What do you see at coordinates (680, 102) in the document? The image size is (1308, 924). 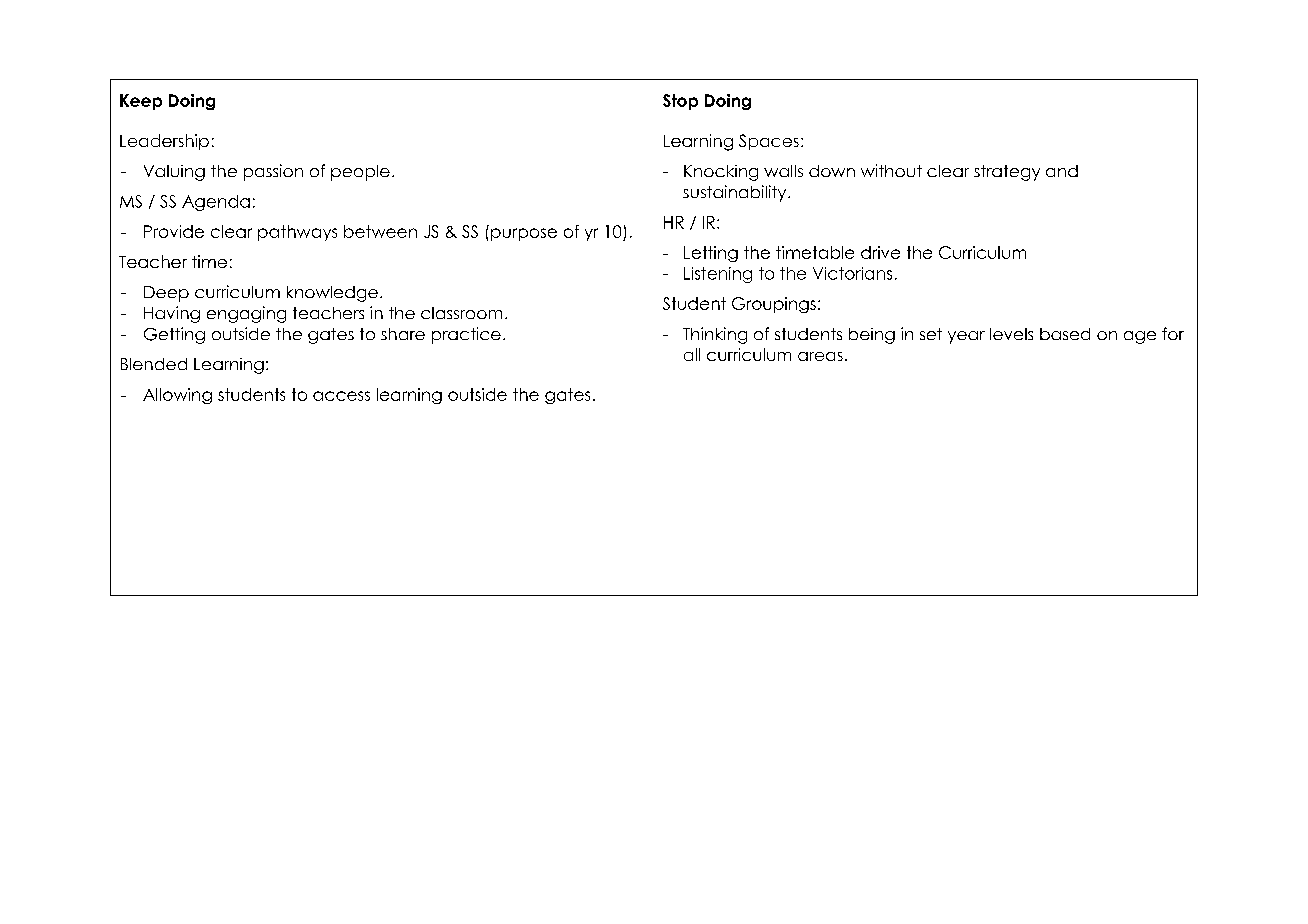 I see `Stop` at bounding box center [680, 102].
